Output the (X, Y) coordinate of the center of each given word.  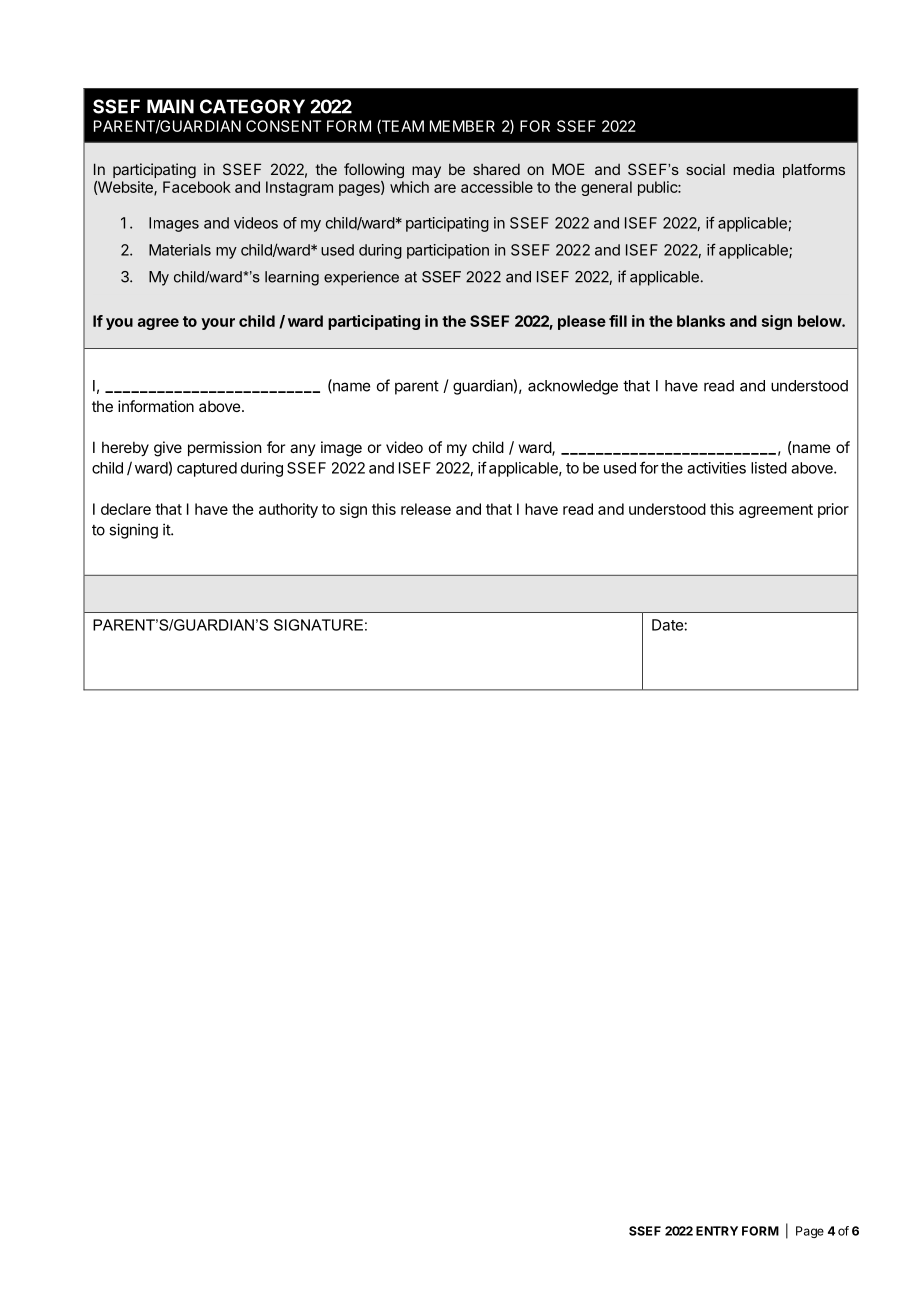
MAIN (170, 106)
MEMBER (462, 126)
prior (833, 510)
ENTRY (717, 1231)
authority (288, 510)
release (426, 509)
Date (668, 625)
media (754, 169)
